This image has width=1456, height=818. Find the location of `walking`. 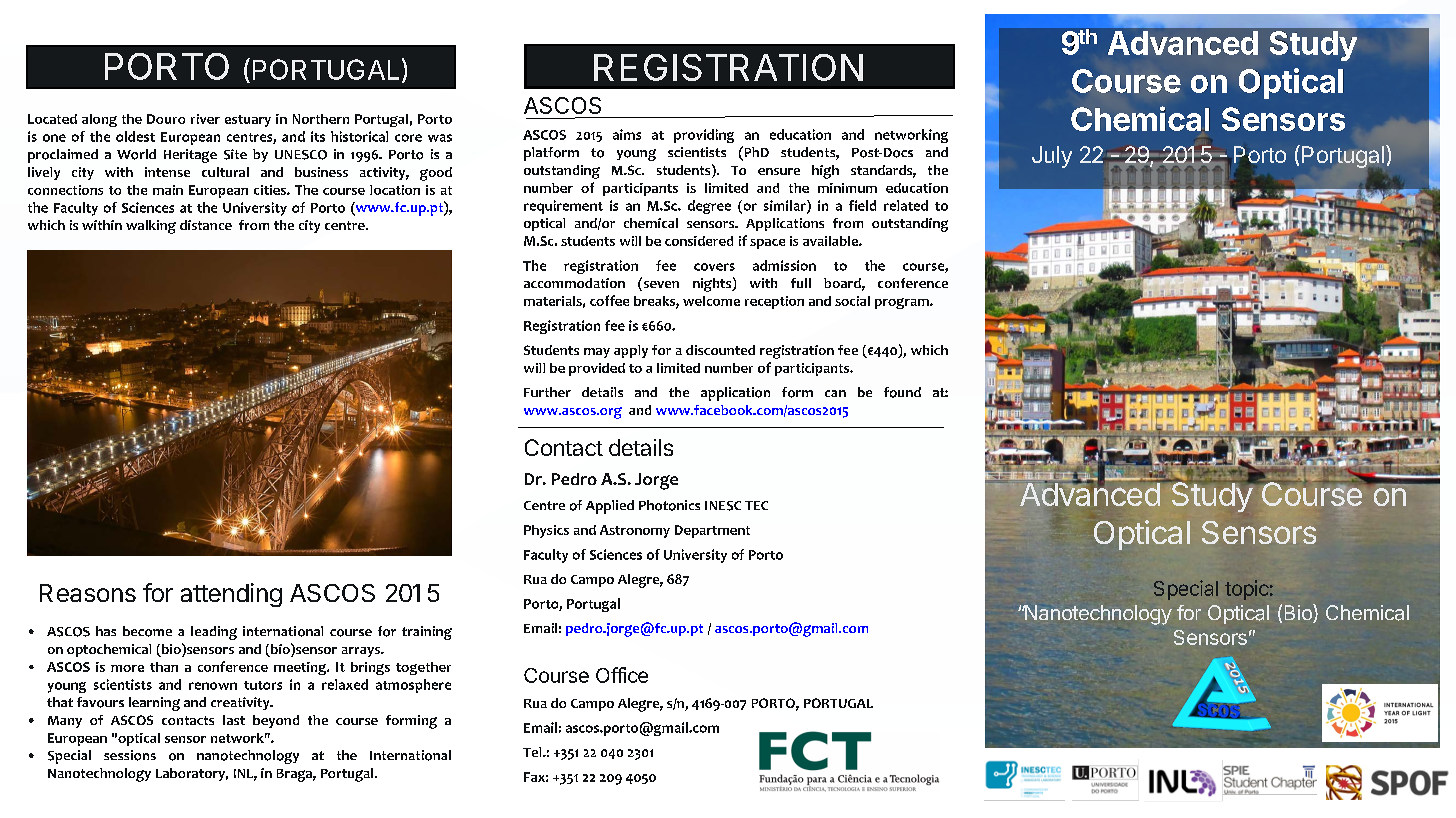

walking is located at coordinates (151, 227).
